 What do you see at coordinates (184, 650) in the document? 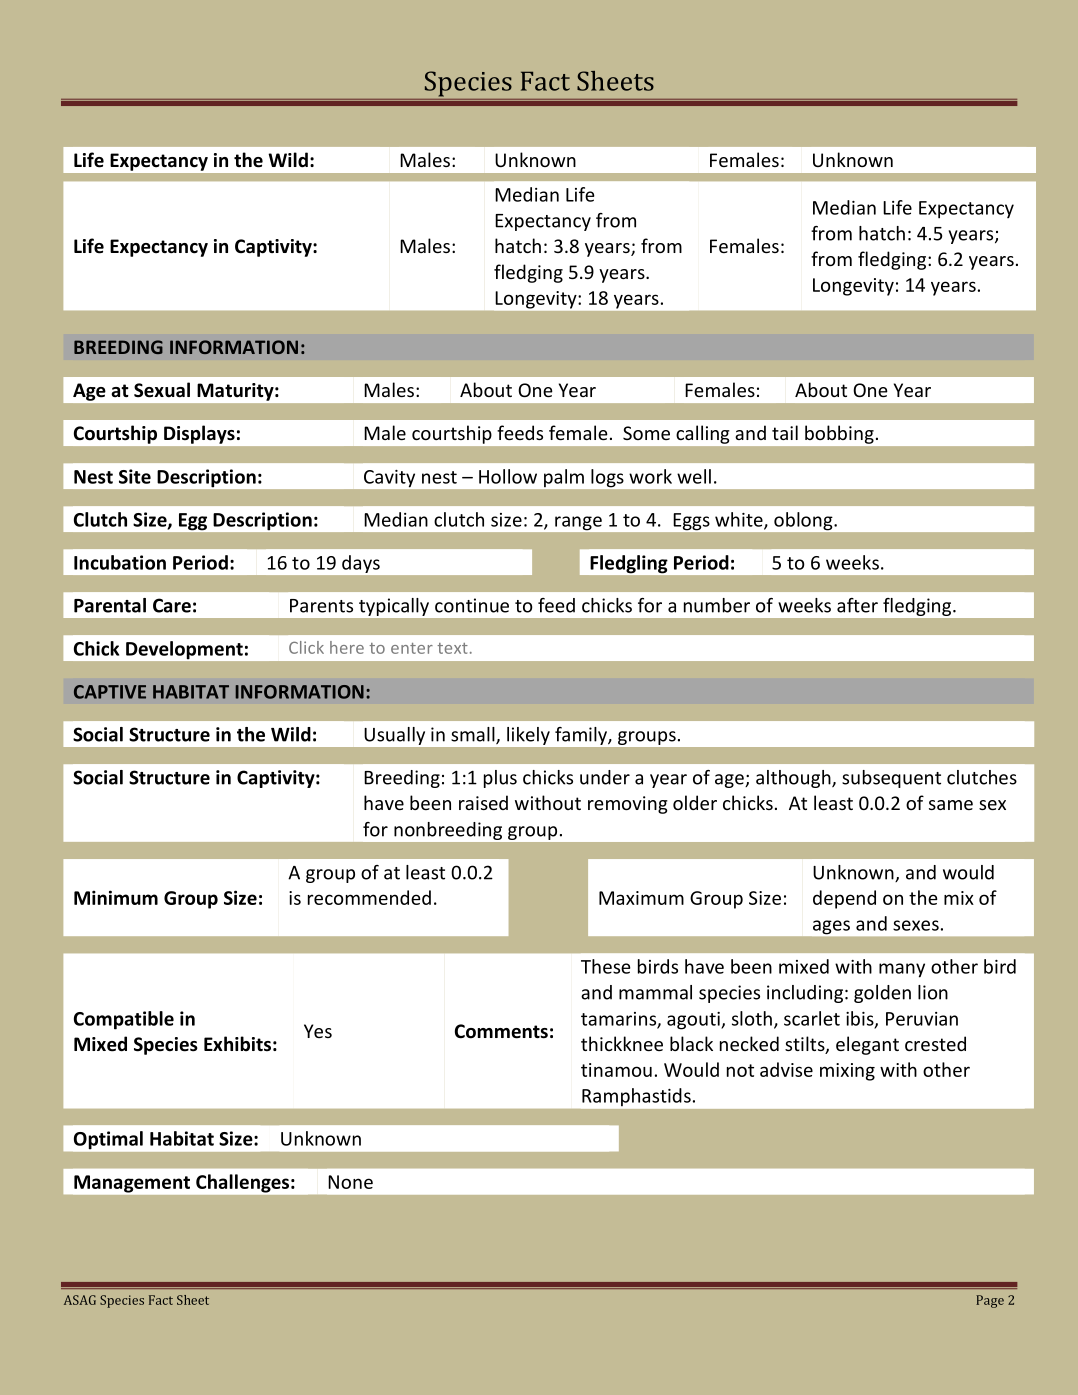
I see `Development` at bounding box center [184, 650].
